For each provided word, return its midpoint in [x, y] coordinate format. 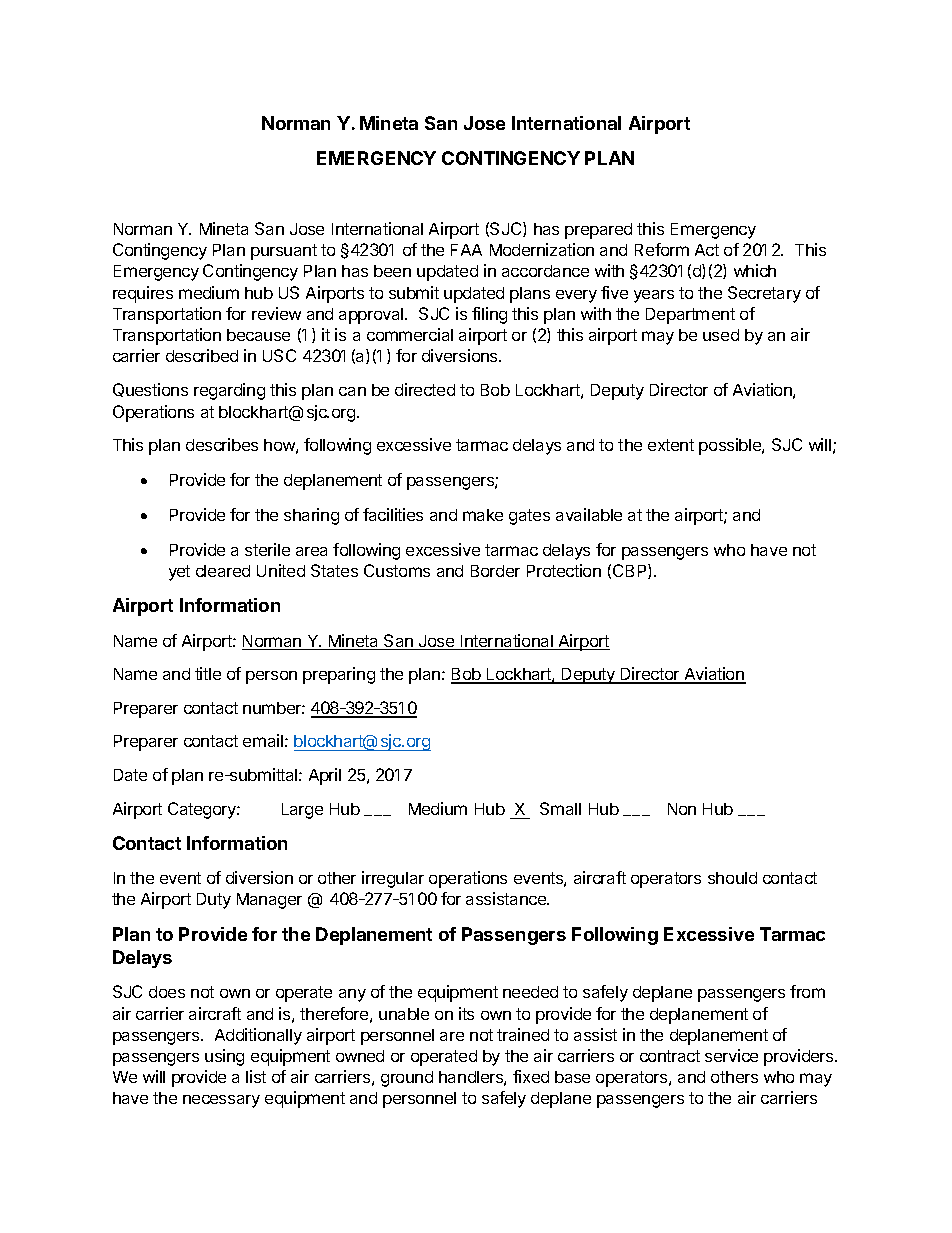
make [483, 515]
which [755, 270]
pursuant [284, 252]
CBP [631, 571]
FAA [466, 250]
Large [302, 811]
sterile [267, 549]
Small [560, 808]
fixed [531, 1076]
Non [682, 809]
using [224, 1057]
